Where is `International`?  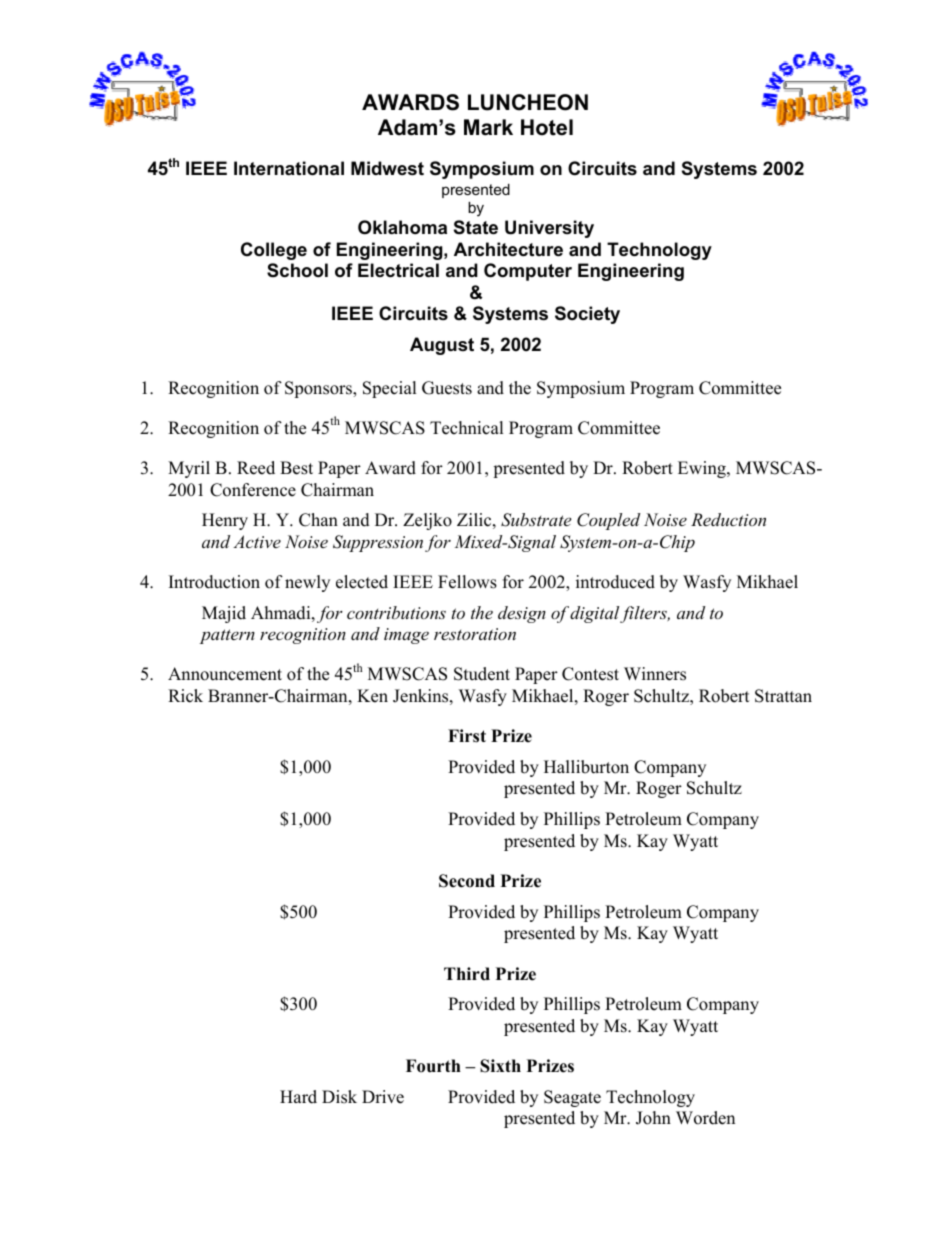
International is located at coordinates (289, 168).
